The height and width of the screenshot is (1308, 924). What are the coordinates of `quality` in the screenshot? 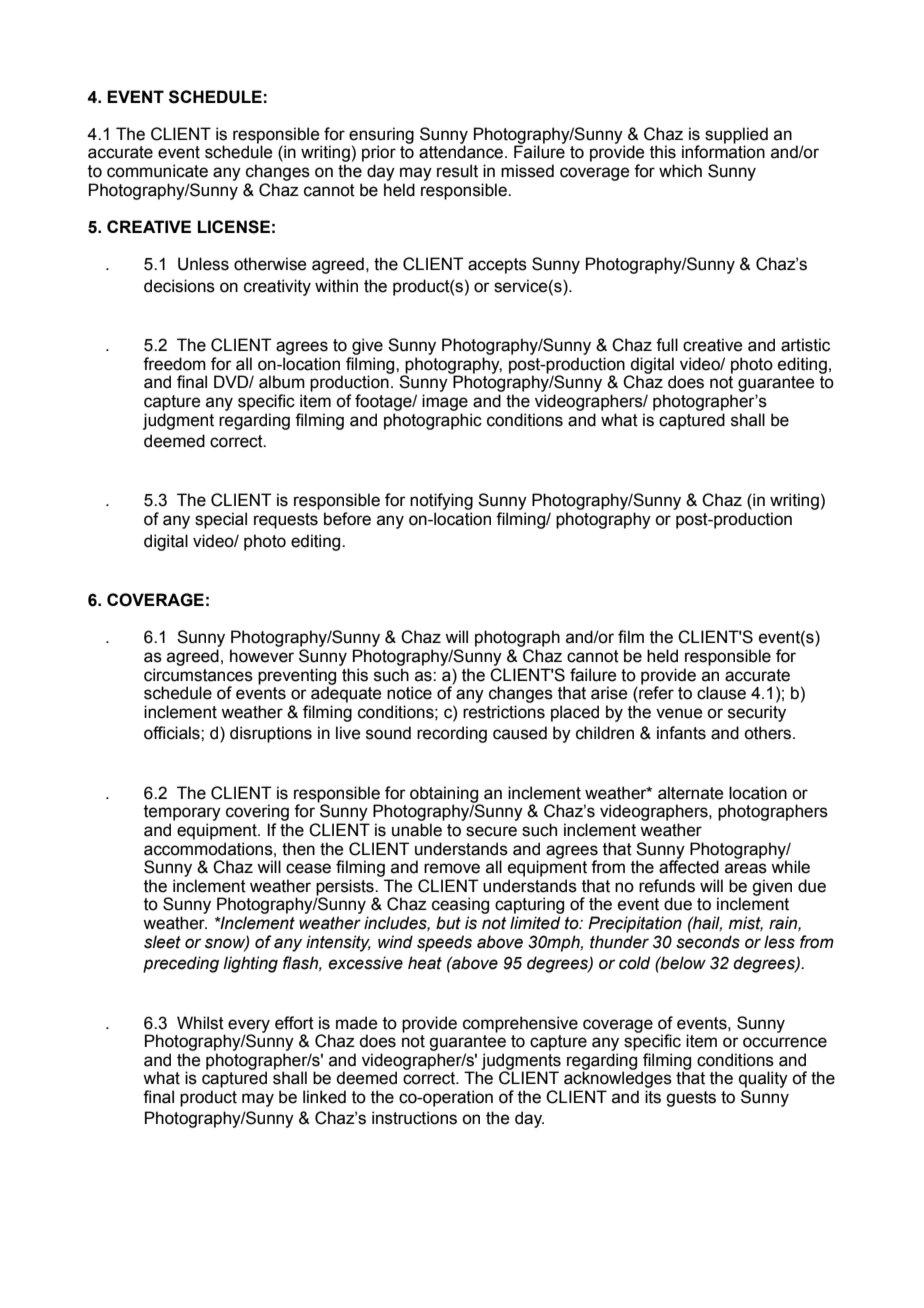 It's located at (763, 1079).
